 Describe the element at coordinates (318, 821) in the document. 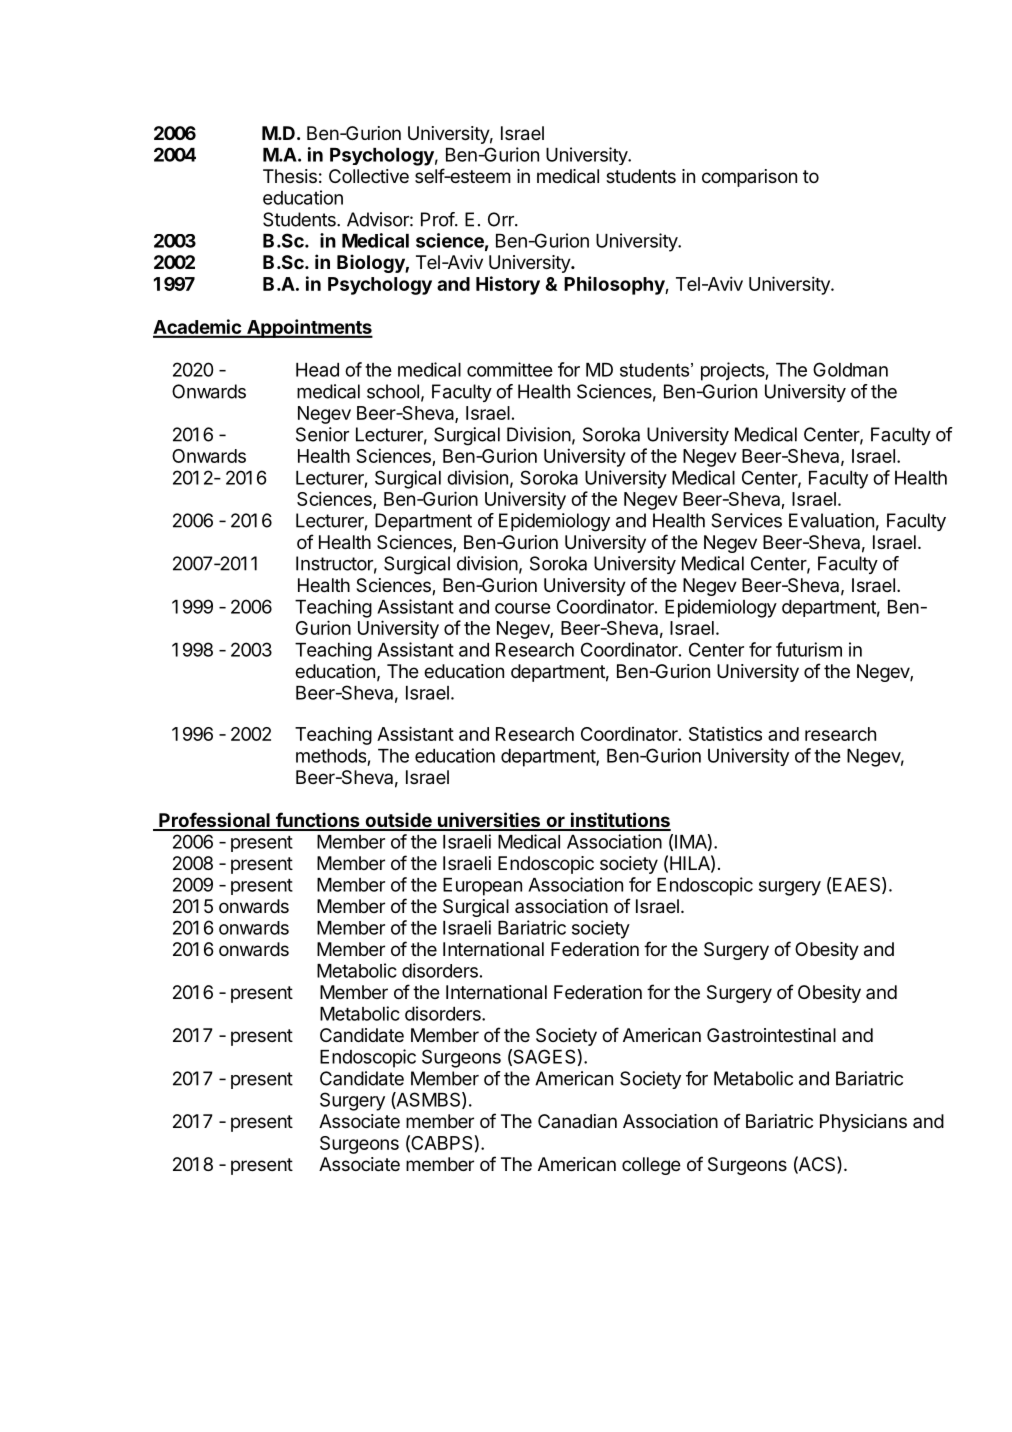

I see `functions` at that location.
